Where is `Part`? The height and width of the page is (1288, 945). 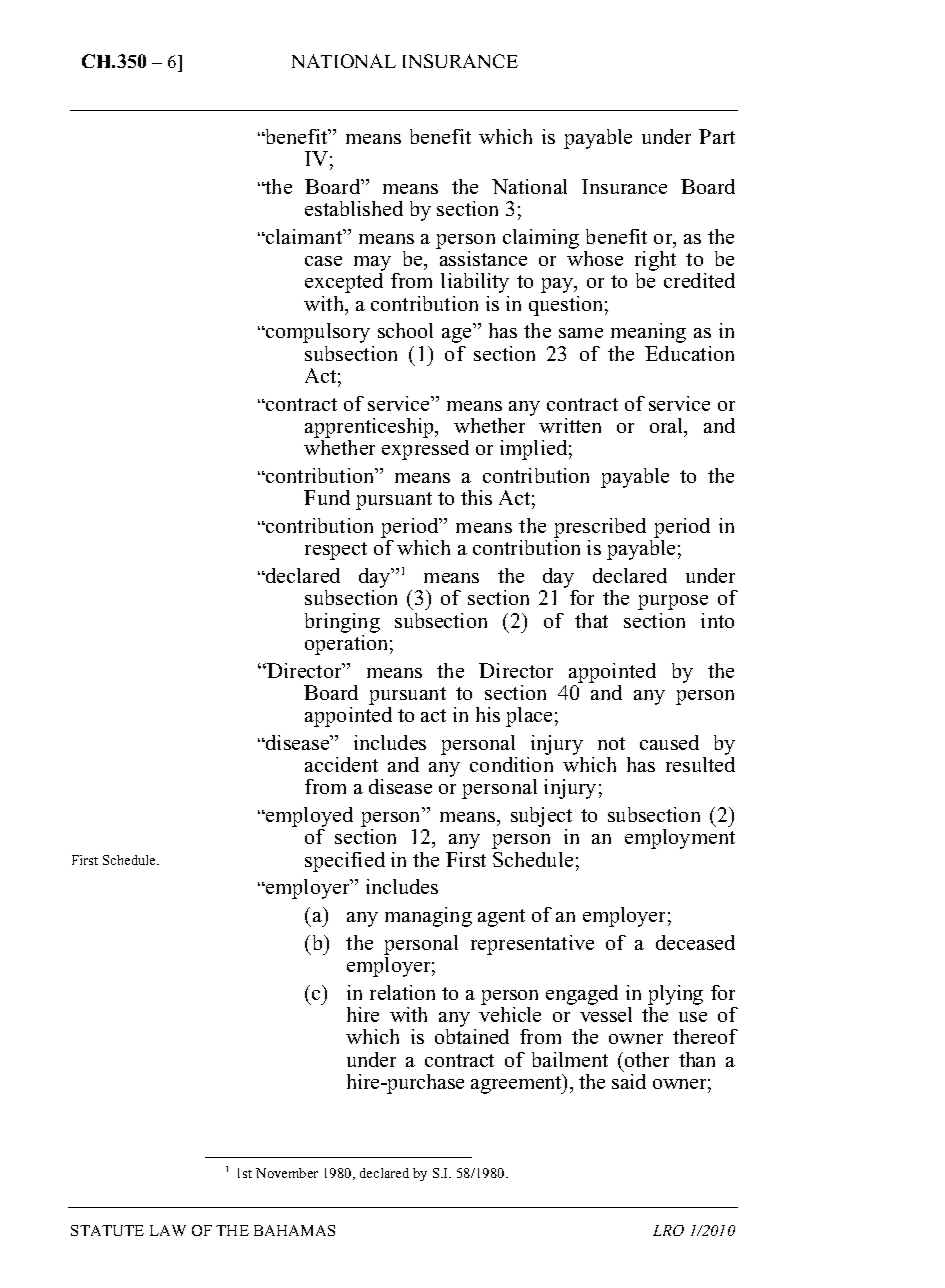
Part is located at coordinates (717, 136).
